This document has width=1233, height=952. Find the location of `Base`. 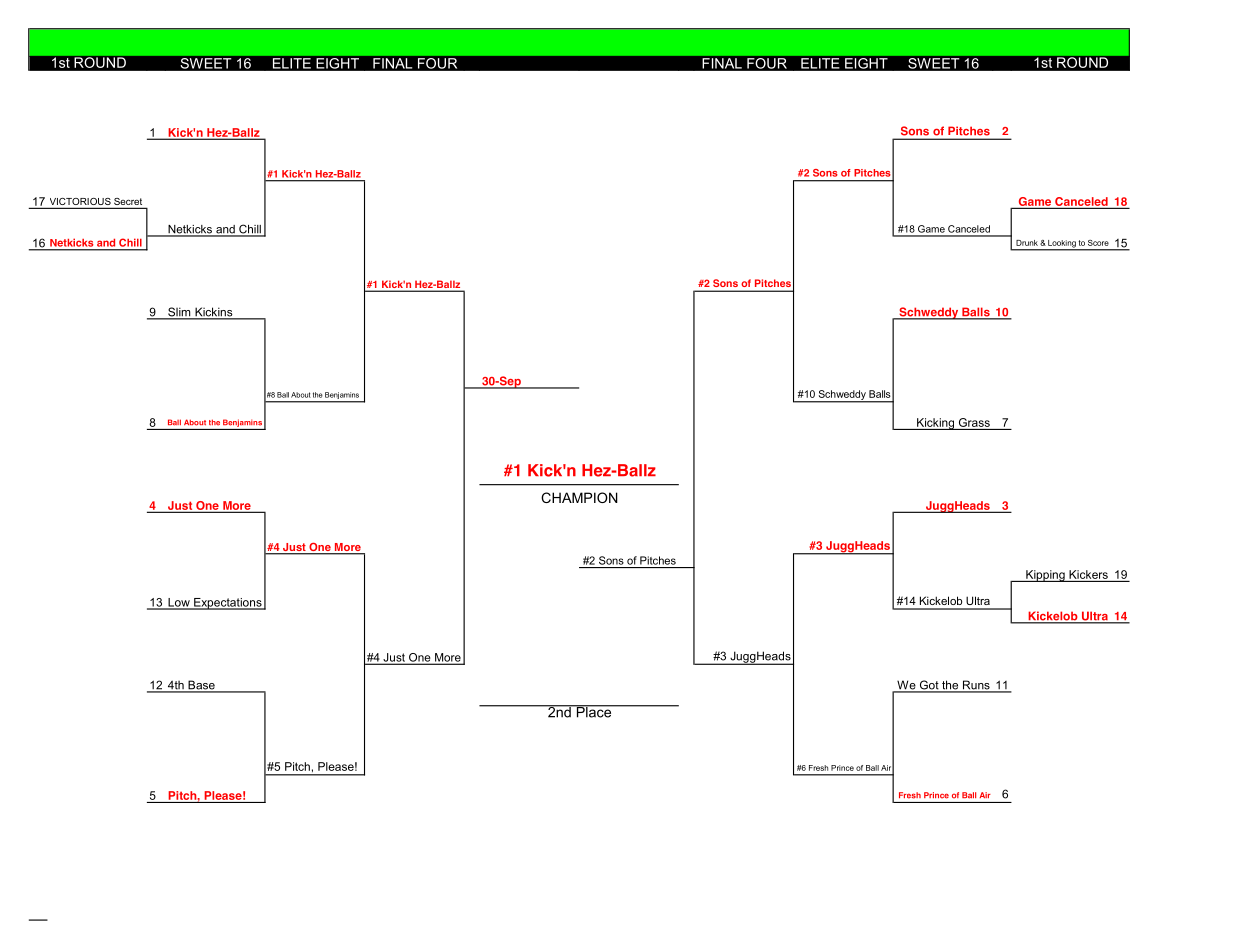

Base is located at coordinates (201, 686).
